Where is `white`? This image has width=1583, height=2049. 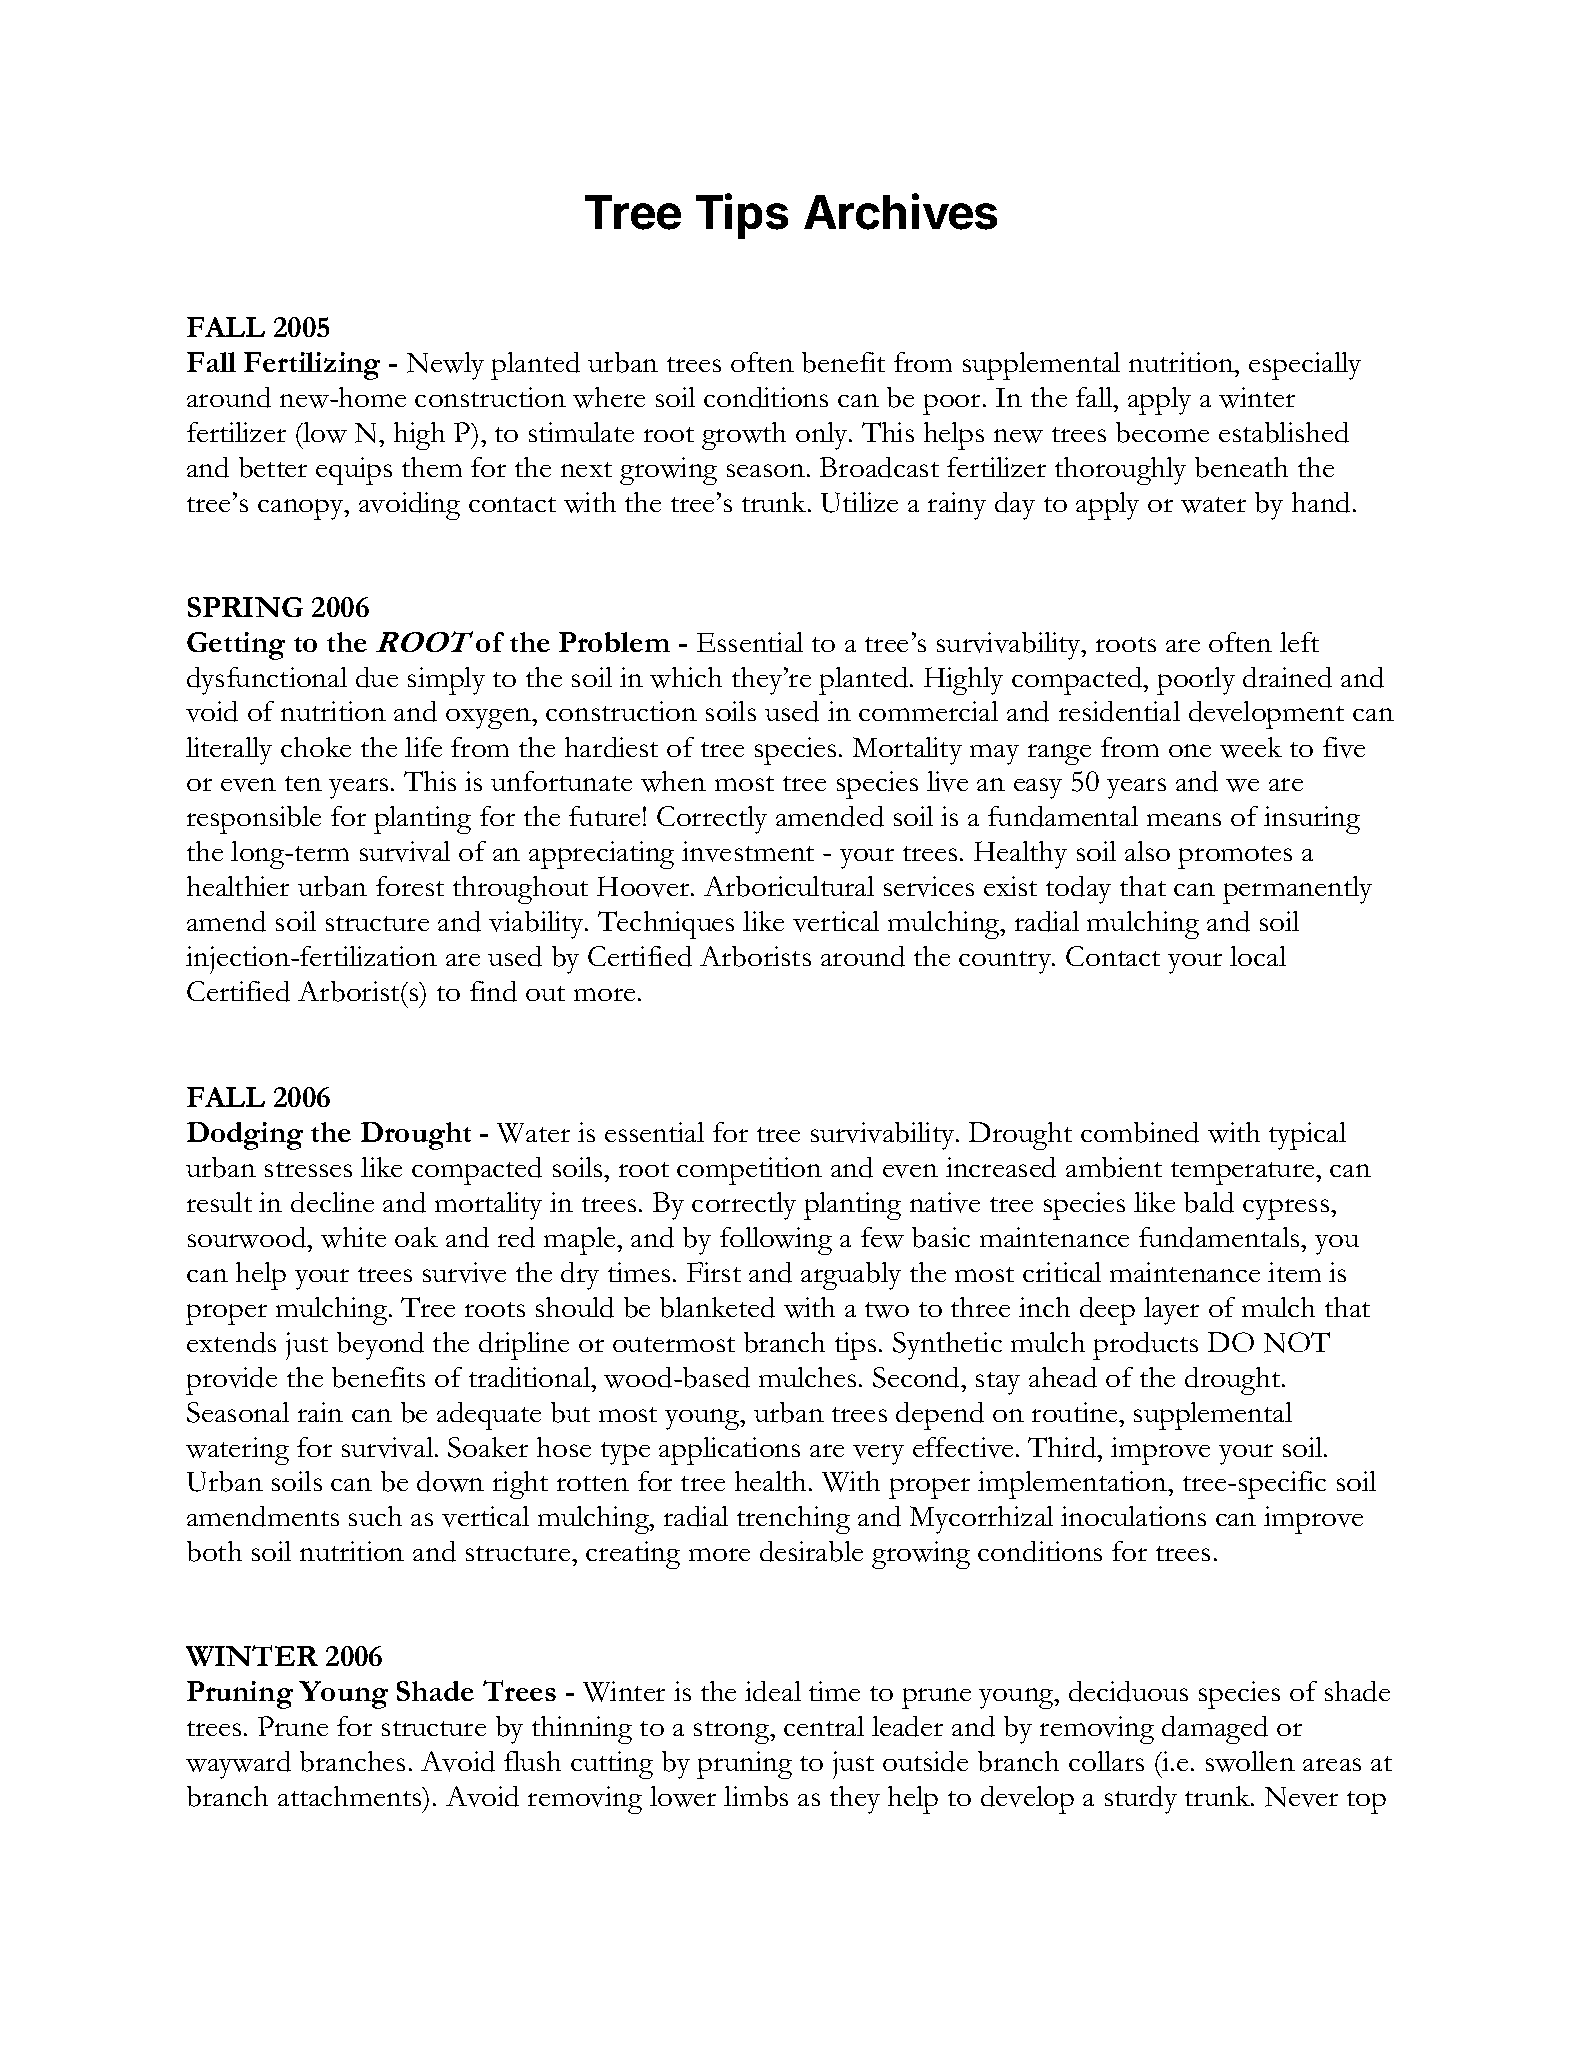
white is located at coordinates (353, 1237).
